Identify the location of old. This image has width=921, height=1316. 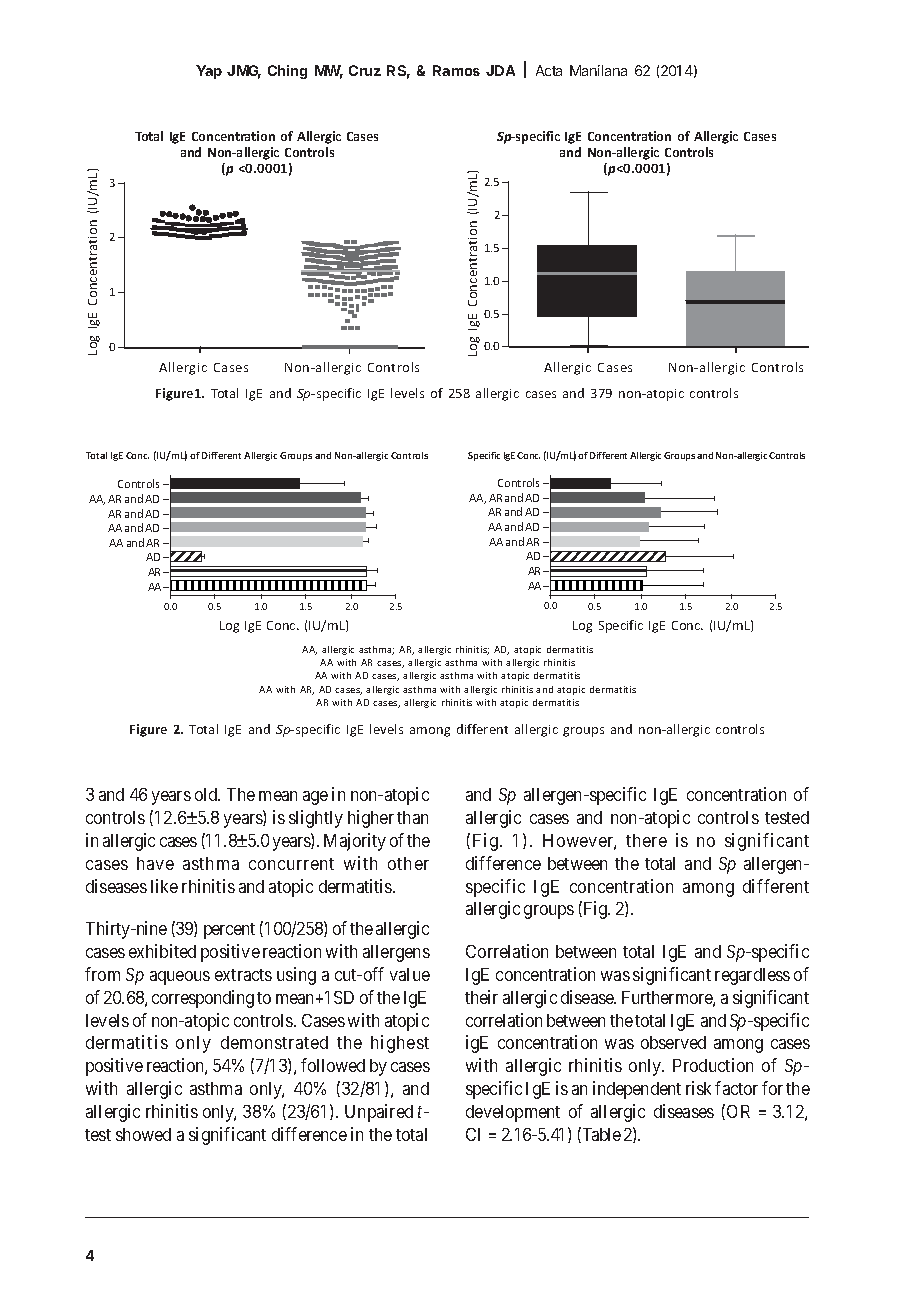
(207, 794).
